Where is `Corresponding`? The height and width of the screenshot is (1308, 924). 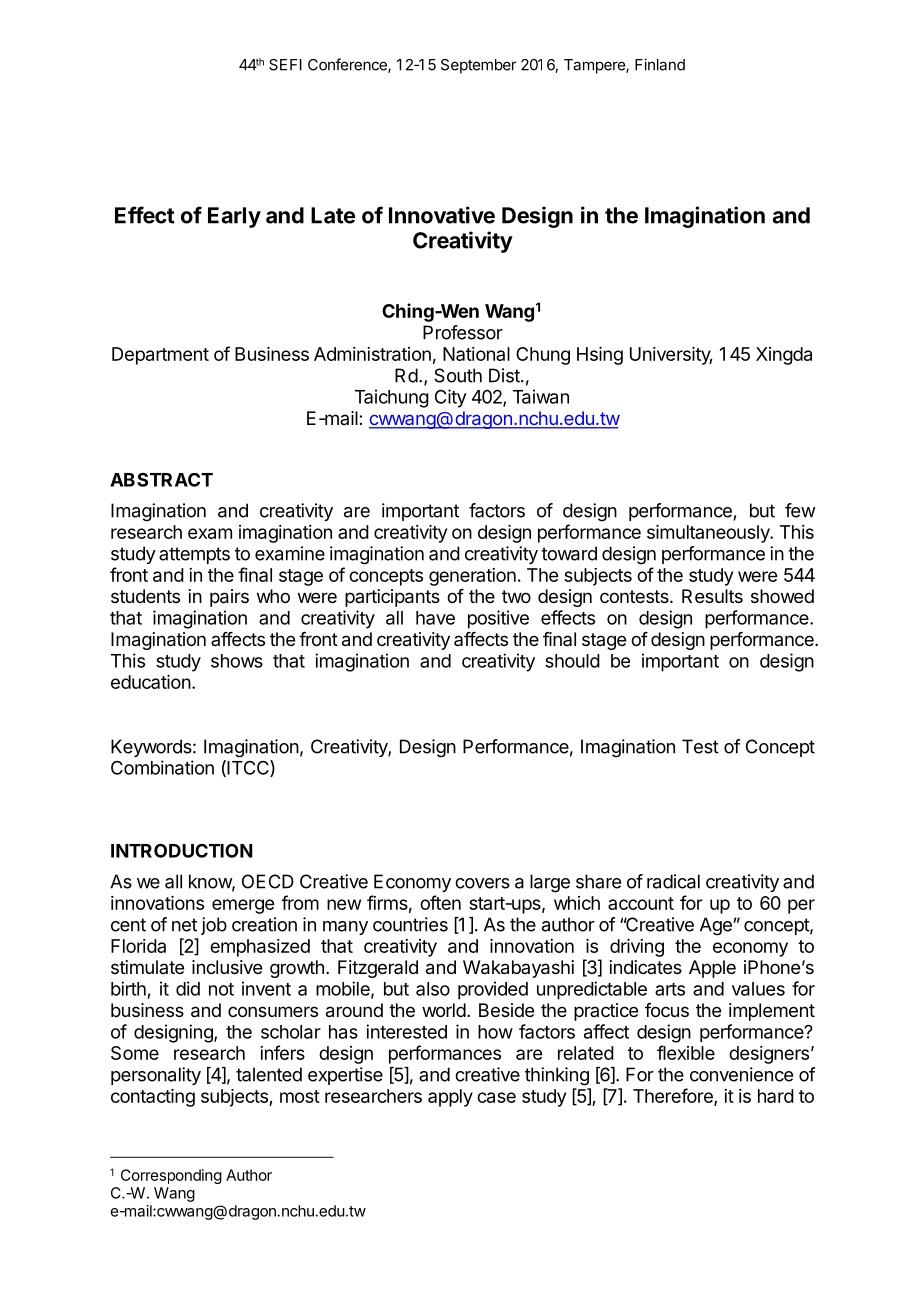 Corresponding is located at coordinates (171, 1176).
